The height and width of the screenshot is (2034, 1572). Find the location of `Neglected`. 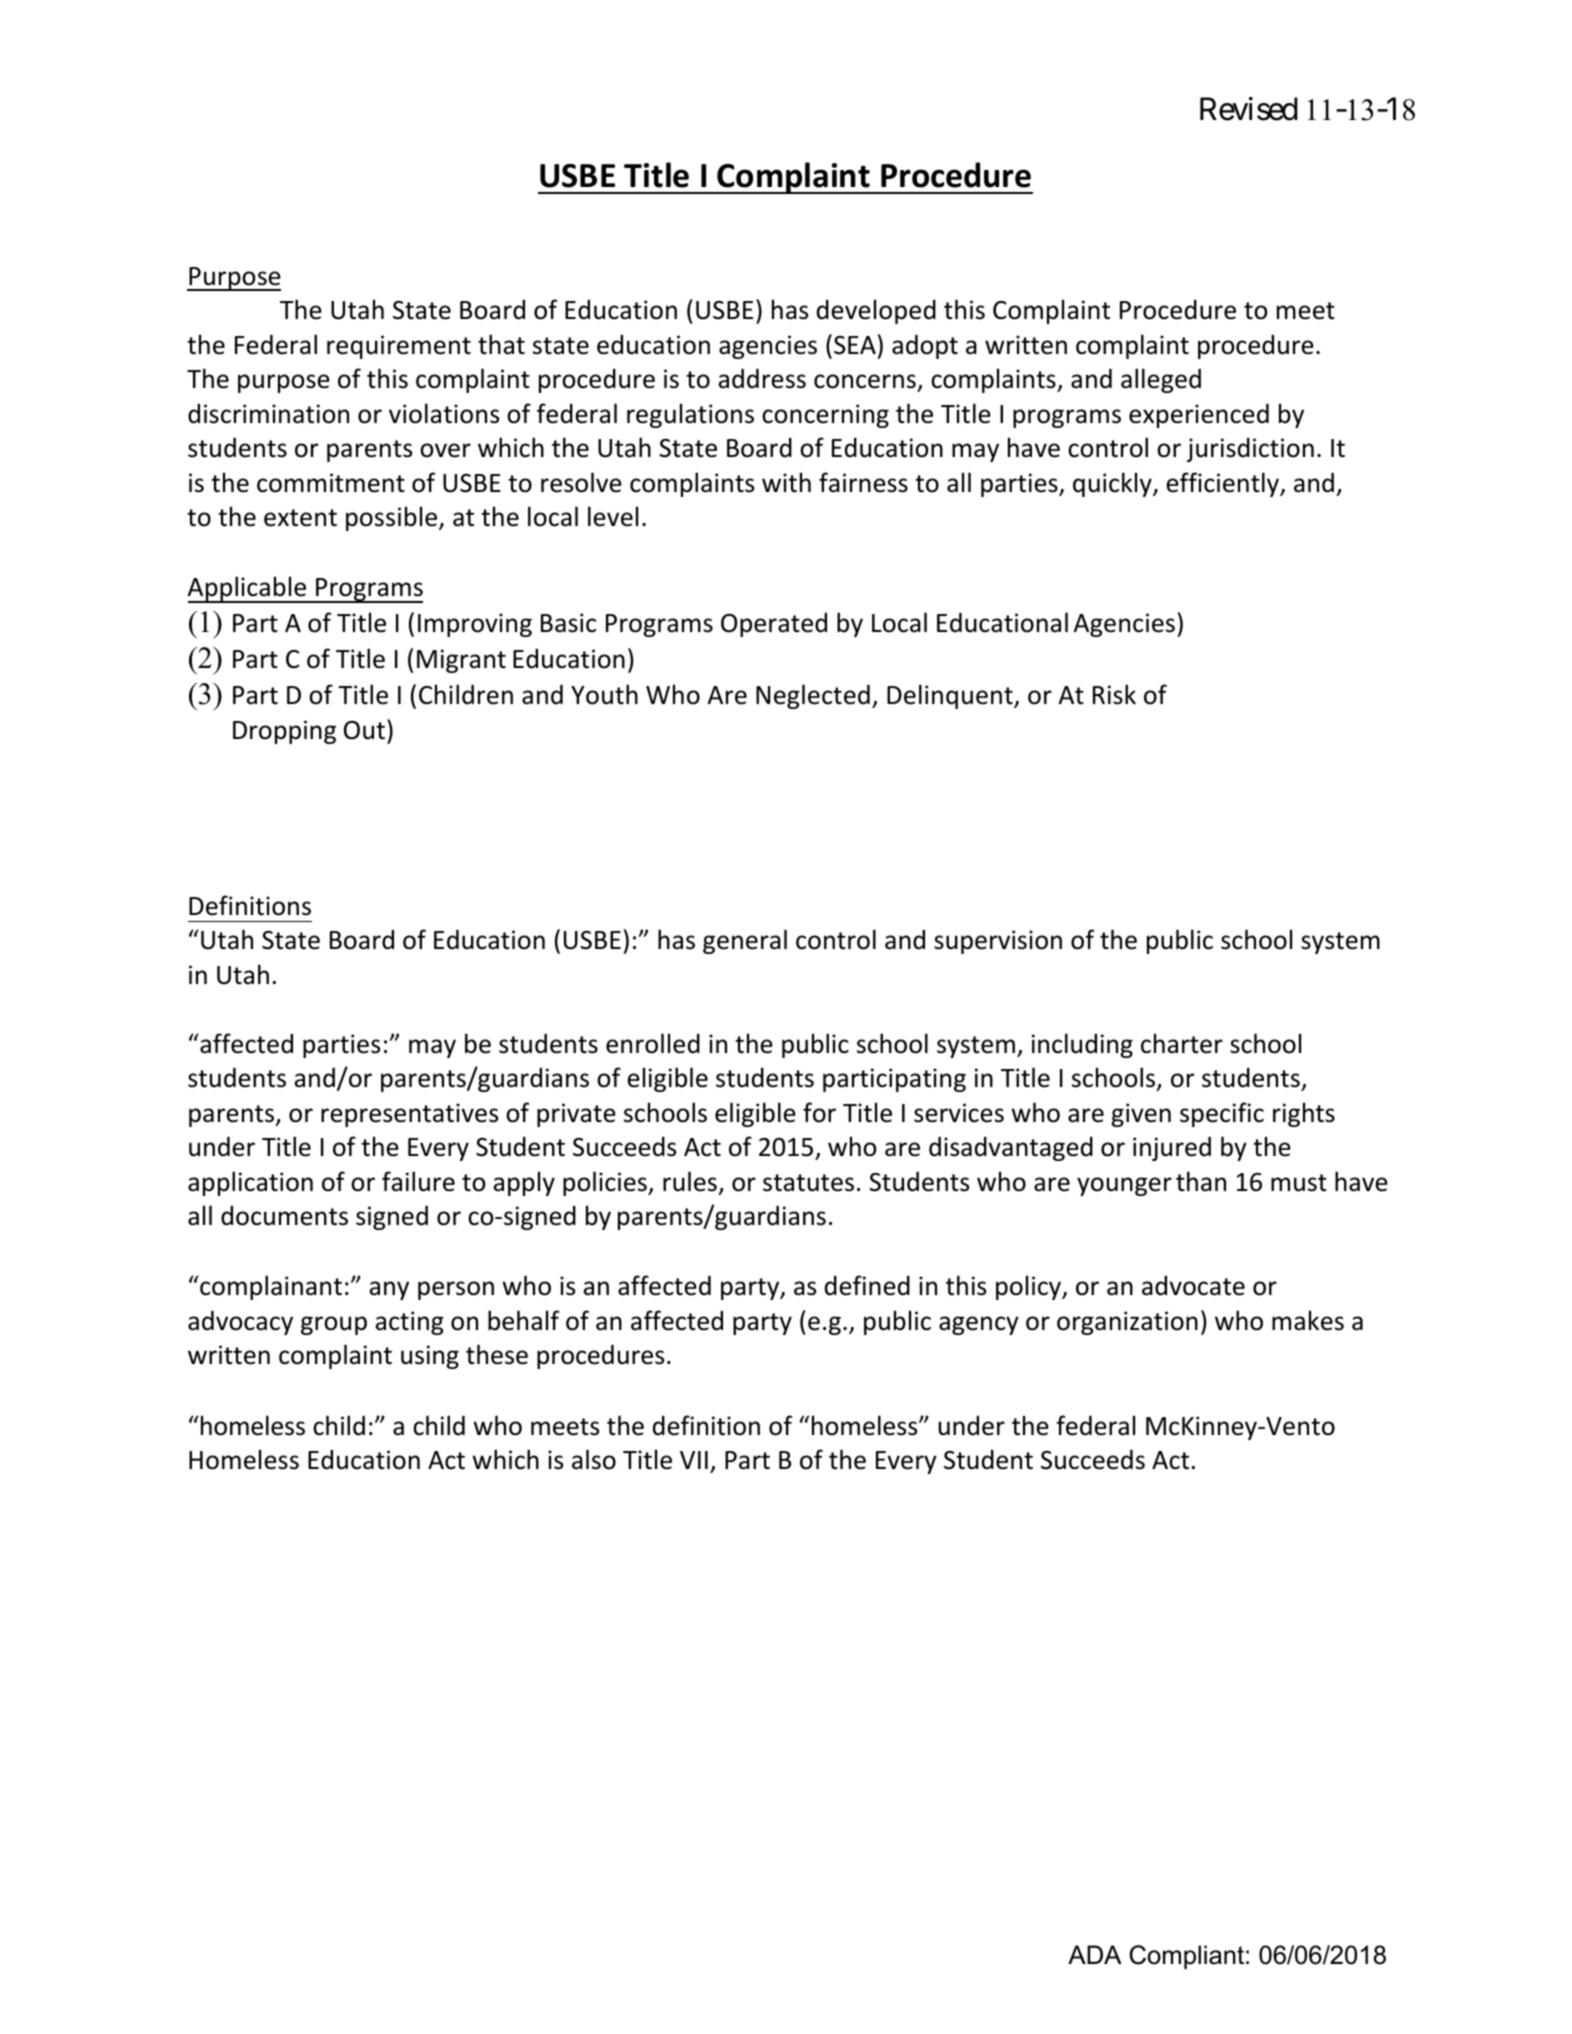

Neglected is located at coordinates (813, 696).
